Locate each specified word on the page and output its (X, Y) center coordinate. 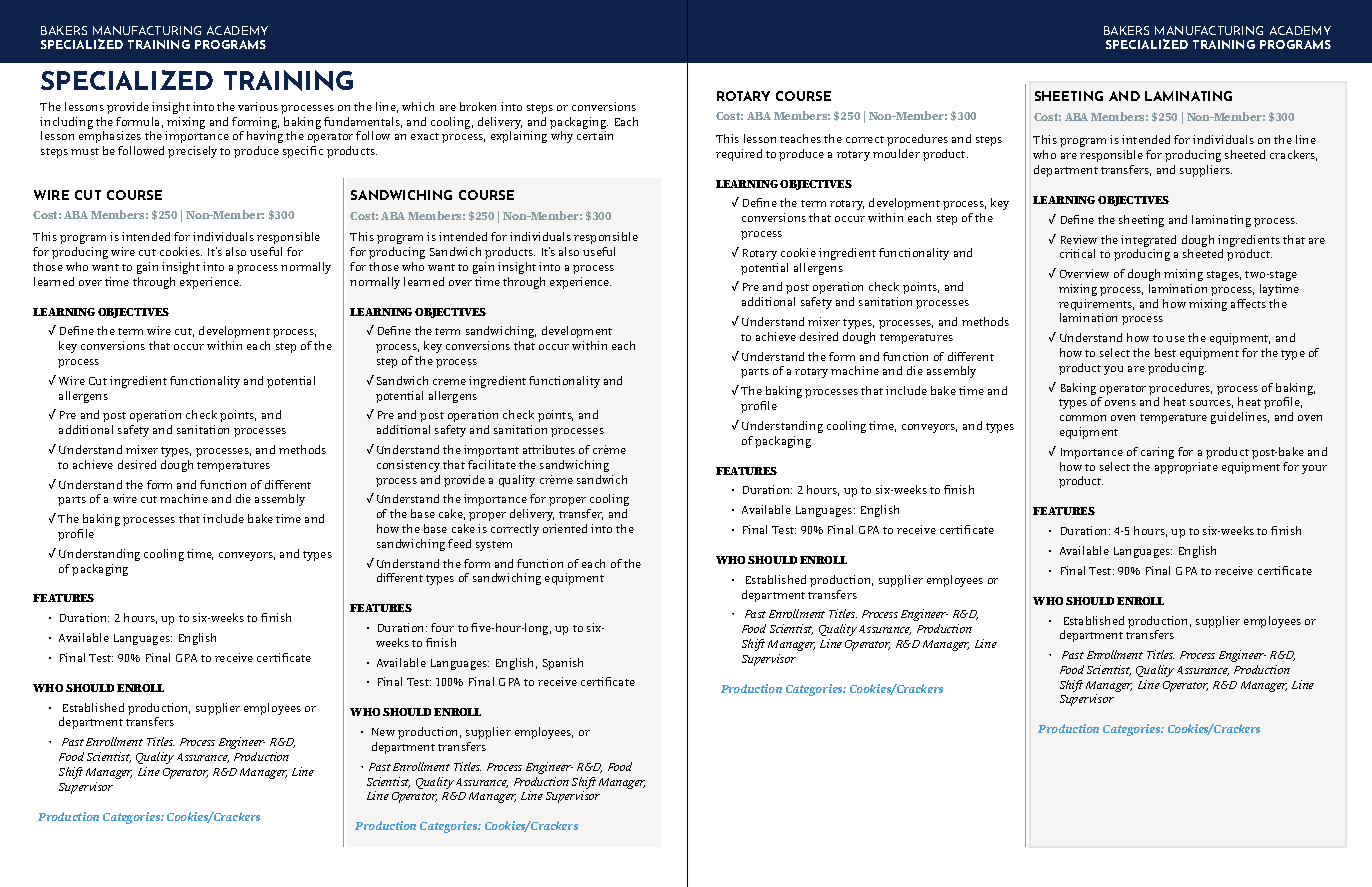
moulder (896, 153)
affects (1248, 303)
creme (449, 382)
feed (459, 543)
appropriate (1186, 468)
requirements (1096, 306)
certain (595, 135)
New (383, 732)
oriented (565, 528)
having (265, 137)
